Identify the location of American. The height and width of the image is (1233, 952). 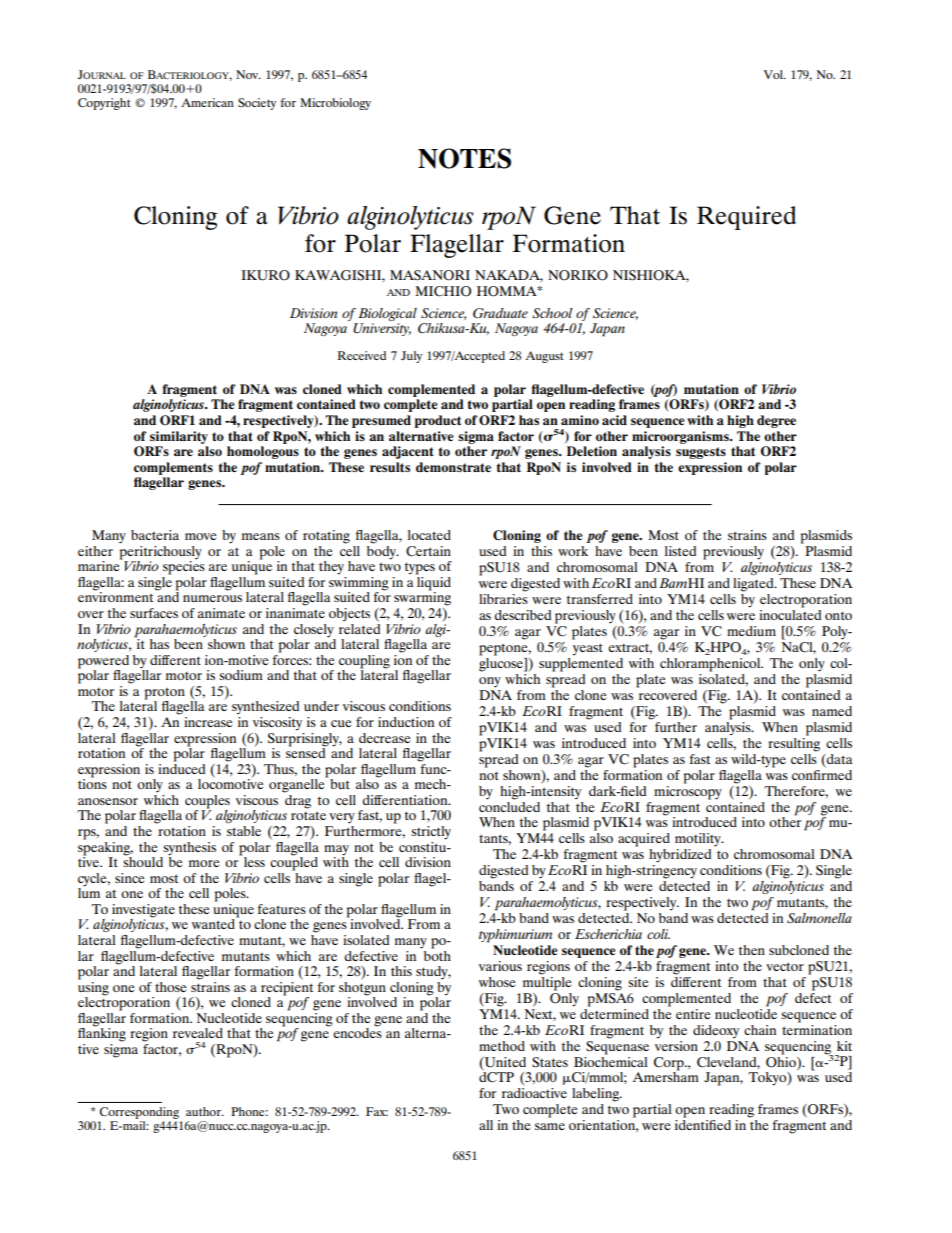
(207, 102).
